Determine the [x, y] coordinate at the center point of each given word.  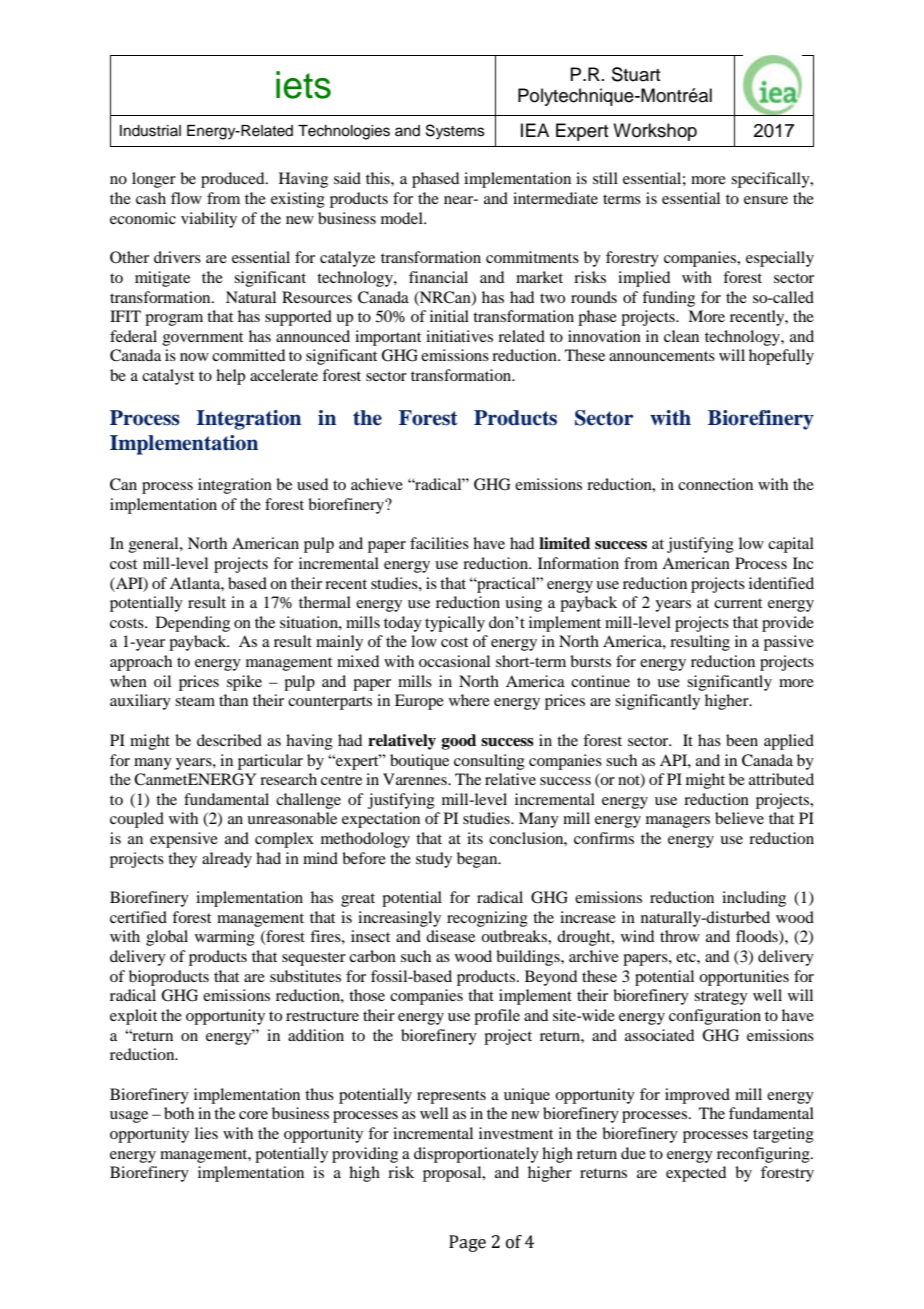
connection [715, 484]
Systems [455, 132]
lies [206, 1133]
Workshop [655, 132]
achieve [377, 484]
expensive [184, 840]
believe [739, 818]
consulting [489, 762]
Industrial [150, 131]
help [230, 377]
